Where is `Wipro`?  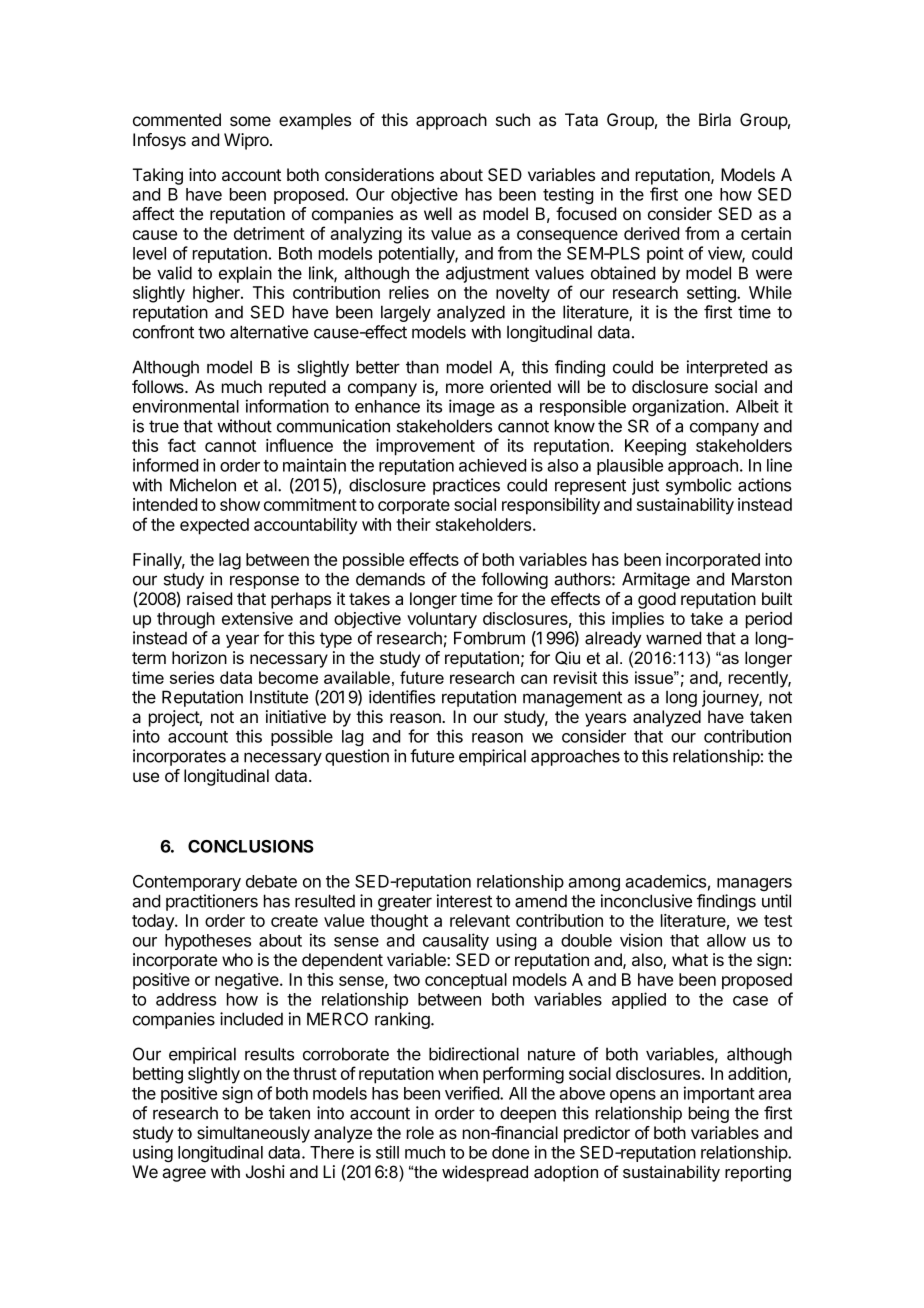 Wipro is located at coordinates (247, 141).
